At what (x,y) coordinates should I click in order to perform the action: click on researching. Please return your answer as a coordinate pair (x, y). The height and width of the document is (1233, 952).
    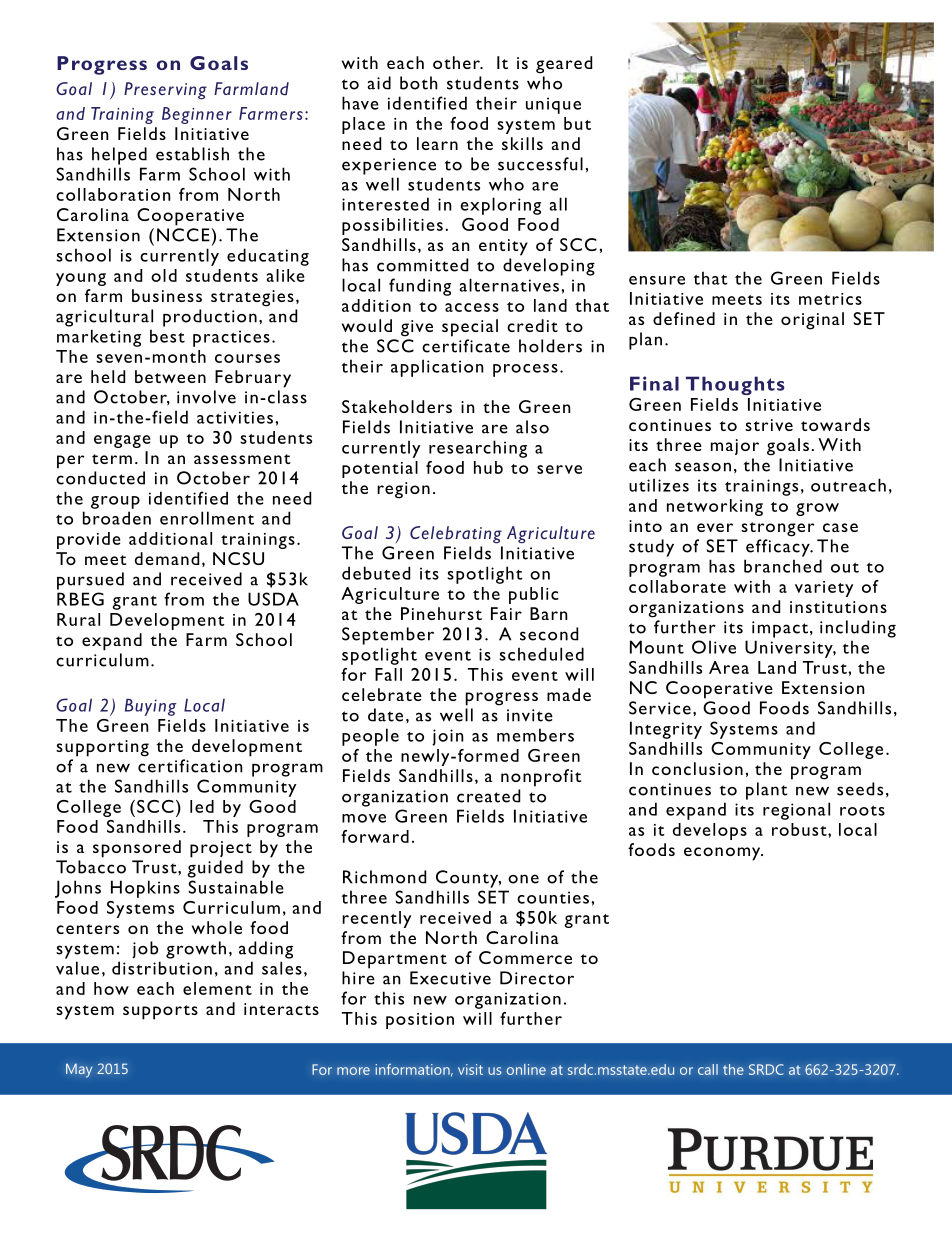
    Looking at the image, I should click on (478, 449).
